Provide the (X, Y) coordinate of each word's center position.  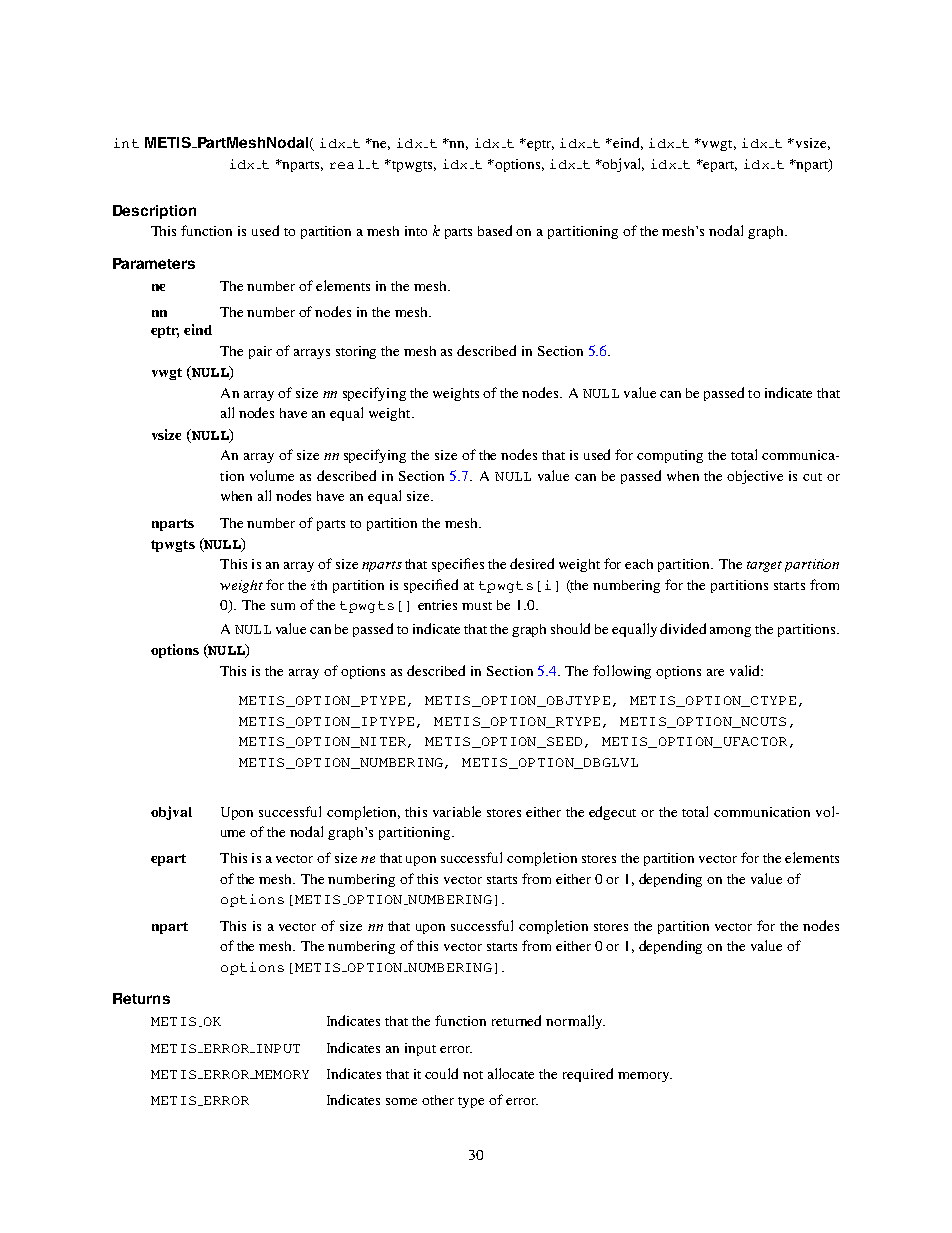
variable (457, 811)
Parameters (154, 263)
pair (260, 352)
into (416, 231)
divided (683, 628)
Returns (141, 998)
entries (437, 605)
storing (356, 352)
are (715, 672)
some (401, 1101)
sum (283, 606)
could (441, 1073)
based (495, 230)
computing (670, 456)
